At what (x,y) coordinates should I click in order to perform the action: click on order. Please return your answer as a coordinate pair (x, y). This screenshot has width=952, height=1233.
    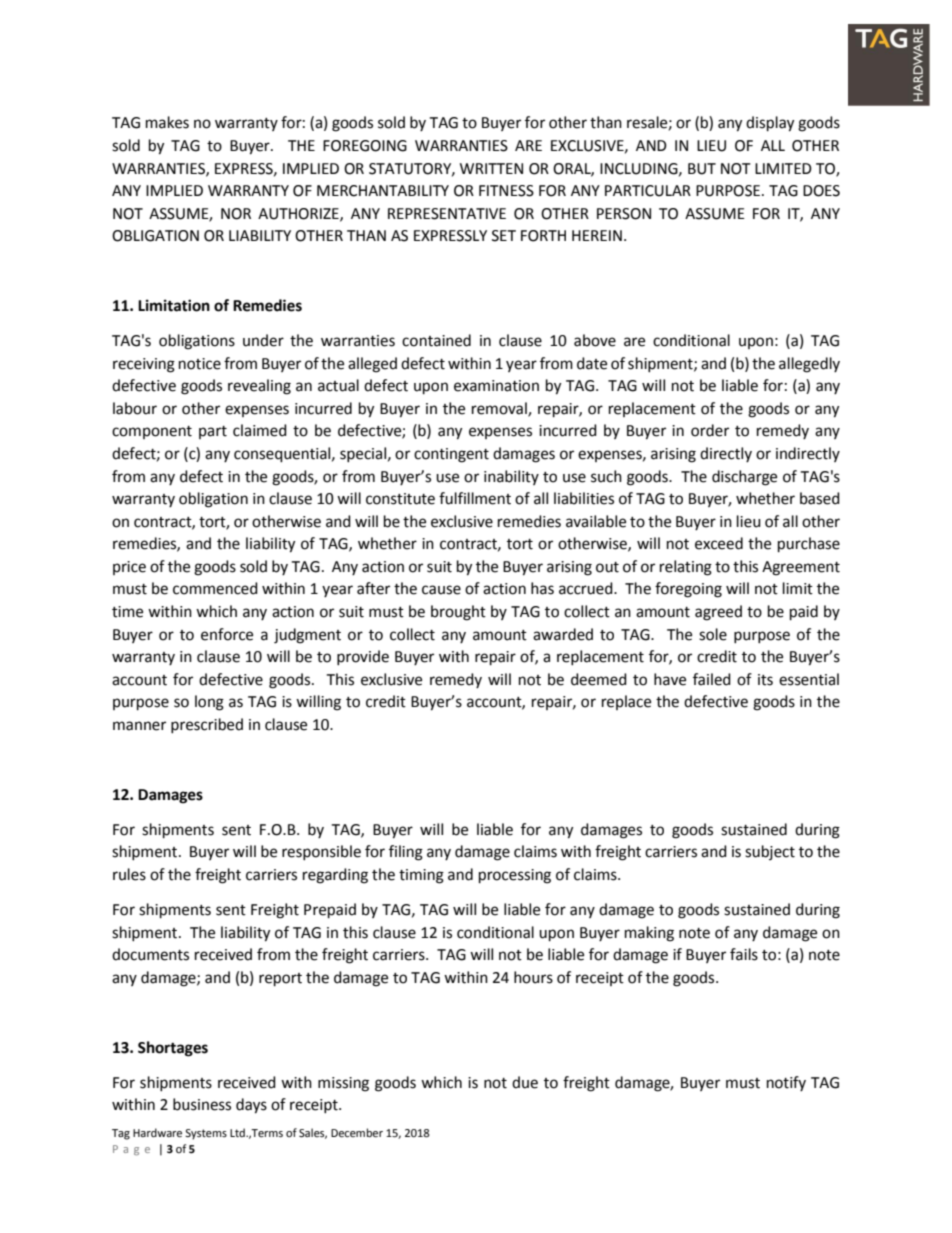
    Looking at the image, I should click on (710, 430).
